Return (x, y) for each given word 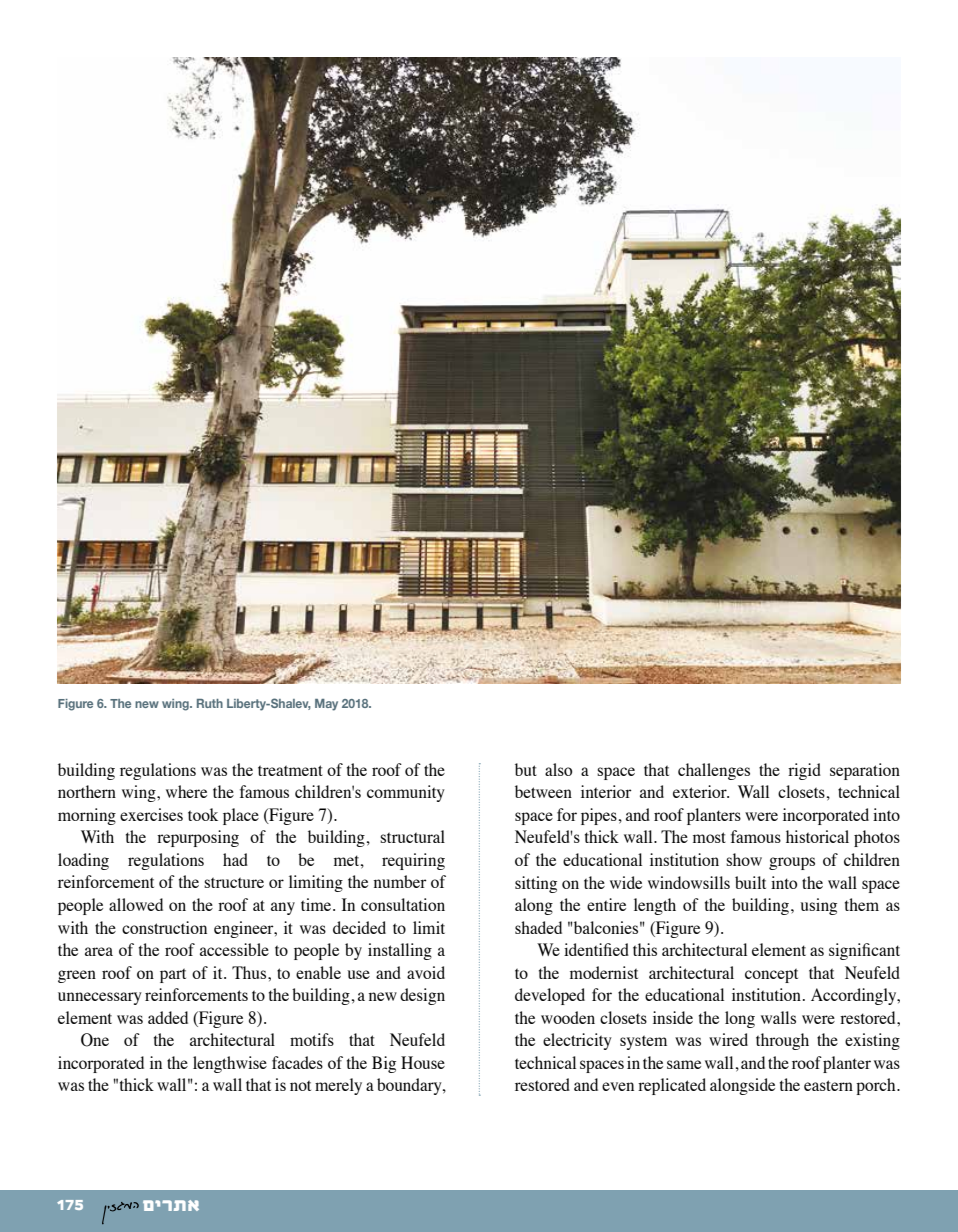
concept (771, 975)
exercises (151, 814)
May (326, 705)
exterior (701, 791)
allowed (136, 904)
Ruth (210, 703)
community (406, 793)
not (300, 1085)
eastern (828, 1085)
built (750, 882)
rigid (804, 771)
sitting (536, 884)
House (423, 1062)
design (422, 996)
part (173, 975)
